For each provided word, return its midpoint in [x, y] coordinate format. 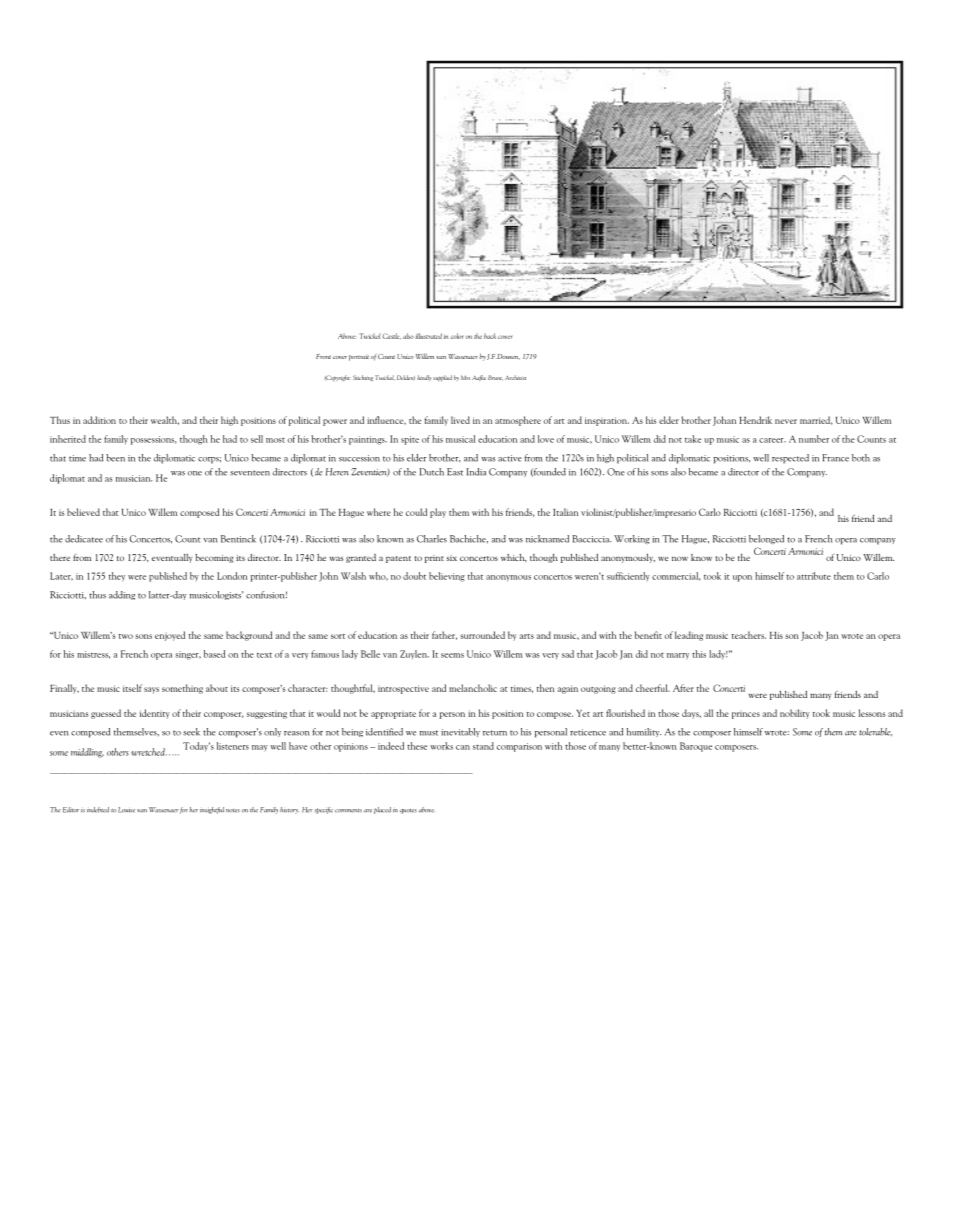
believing [447, 577]
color [457, 336]
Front [323, 356]
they [117, 577]
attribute [814, 576]
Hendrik [755, 420]
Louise [126, 810]
